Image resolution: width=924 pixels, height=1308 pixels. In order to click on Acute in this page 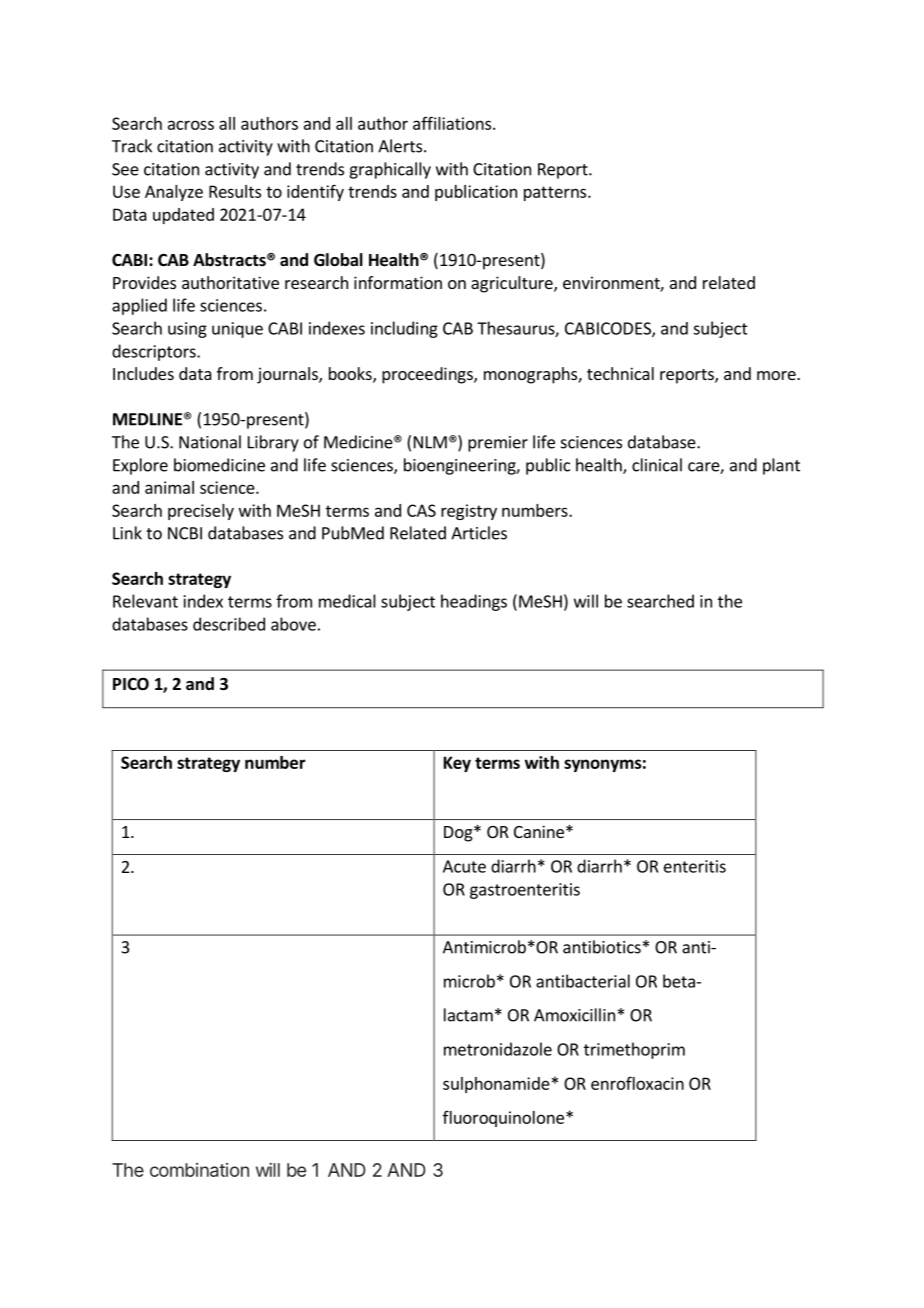, I will do `click(464, 866)`.
